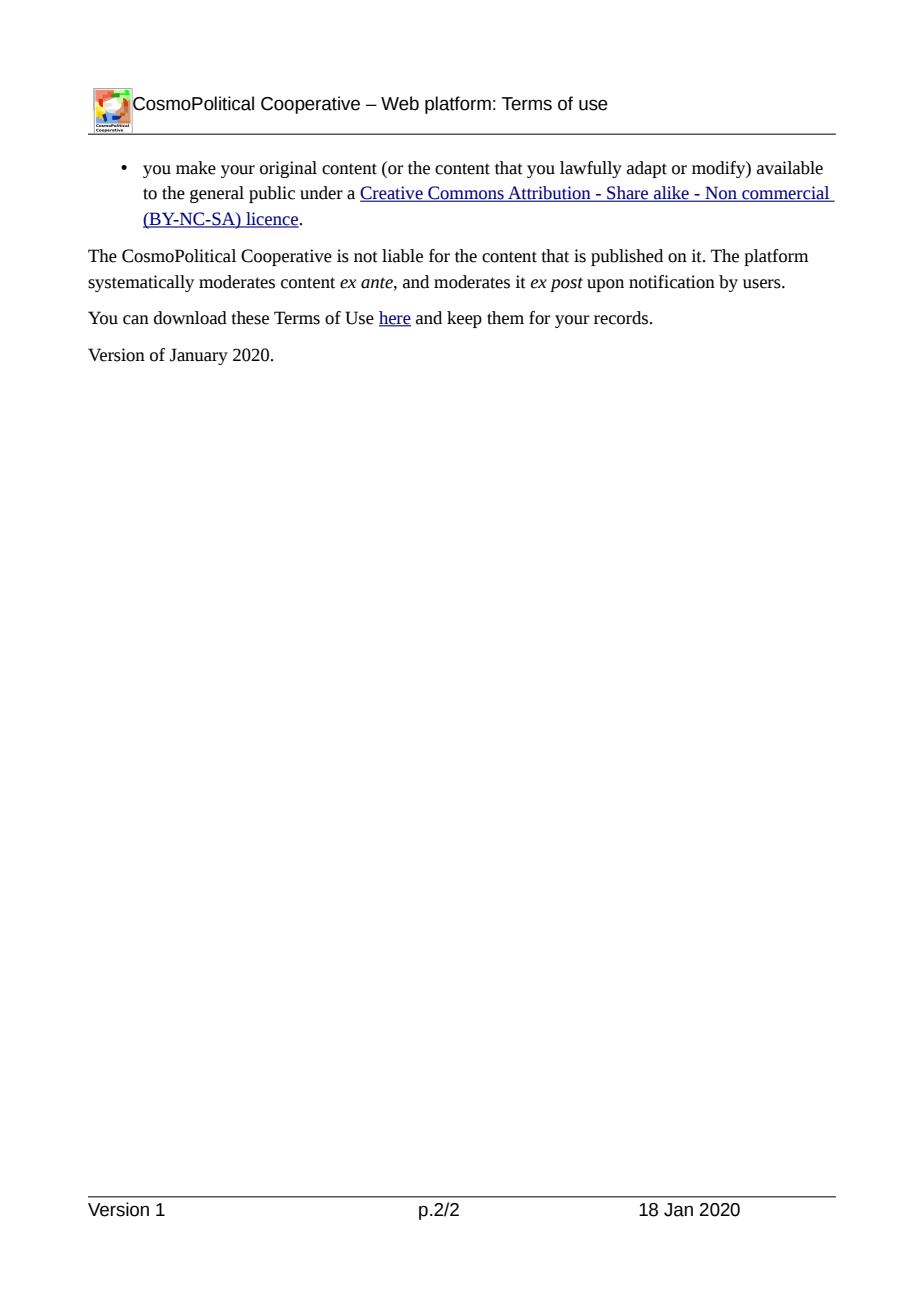  Describe the element at coordinates (790, 168) in the document. I see `available` at that location.
